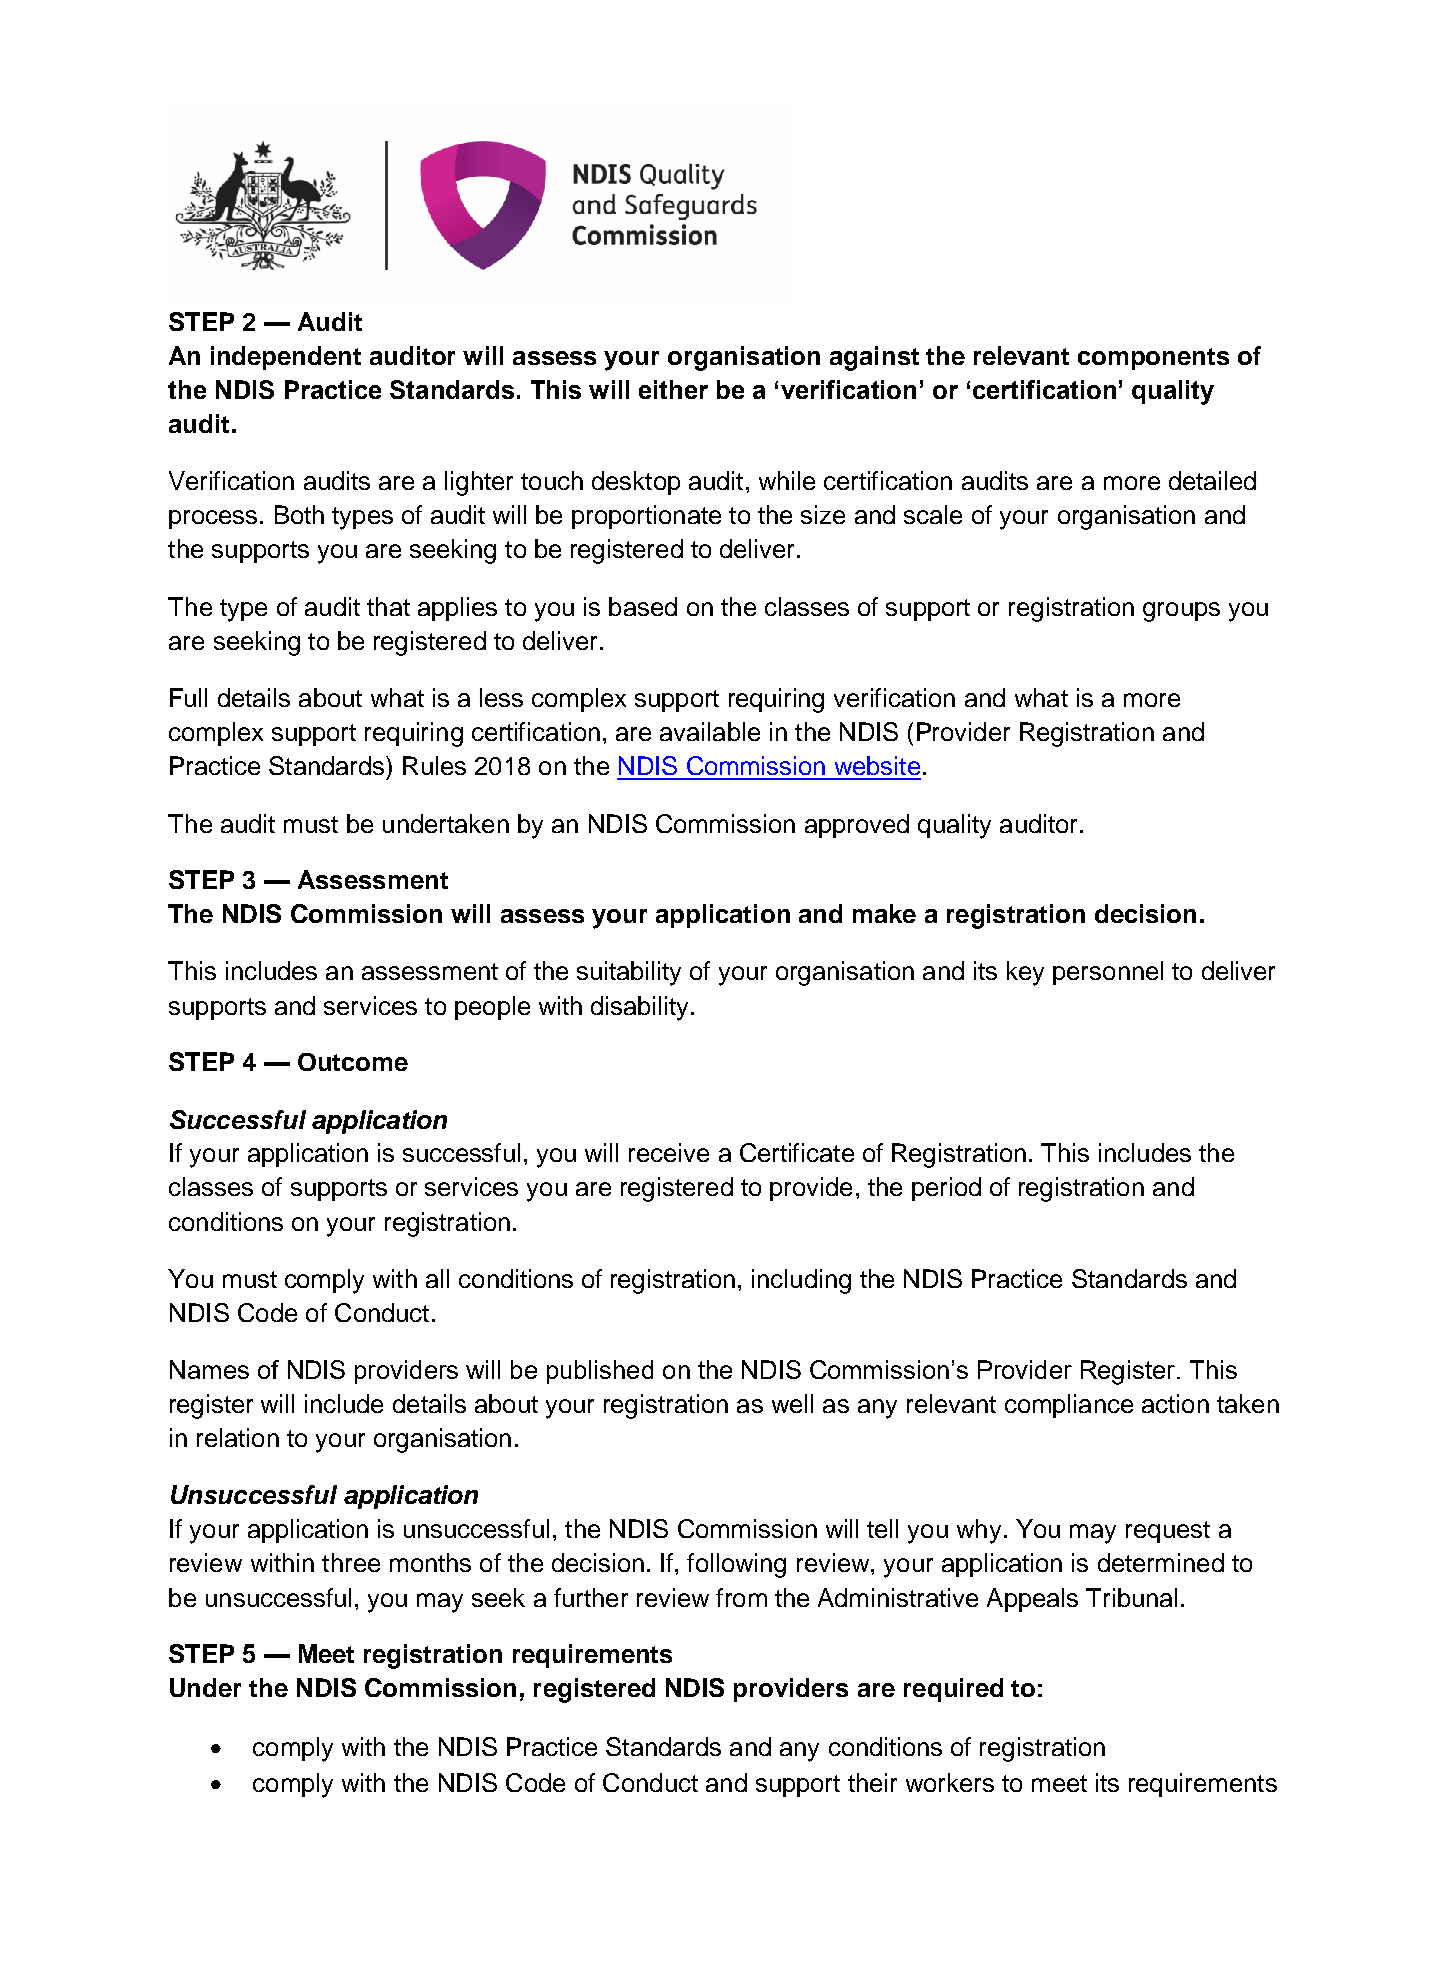 This page has width=1449, height=1966. What do you see at coordinates (434, 765) in the page?
I see `Rules` at bounding box center [434, 765].
